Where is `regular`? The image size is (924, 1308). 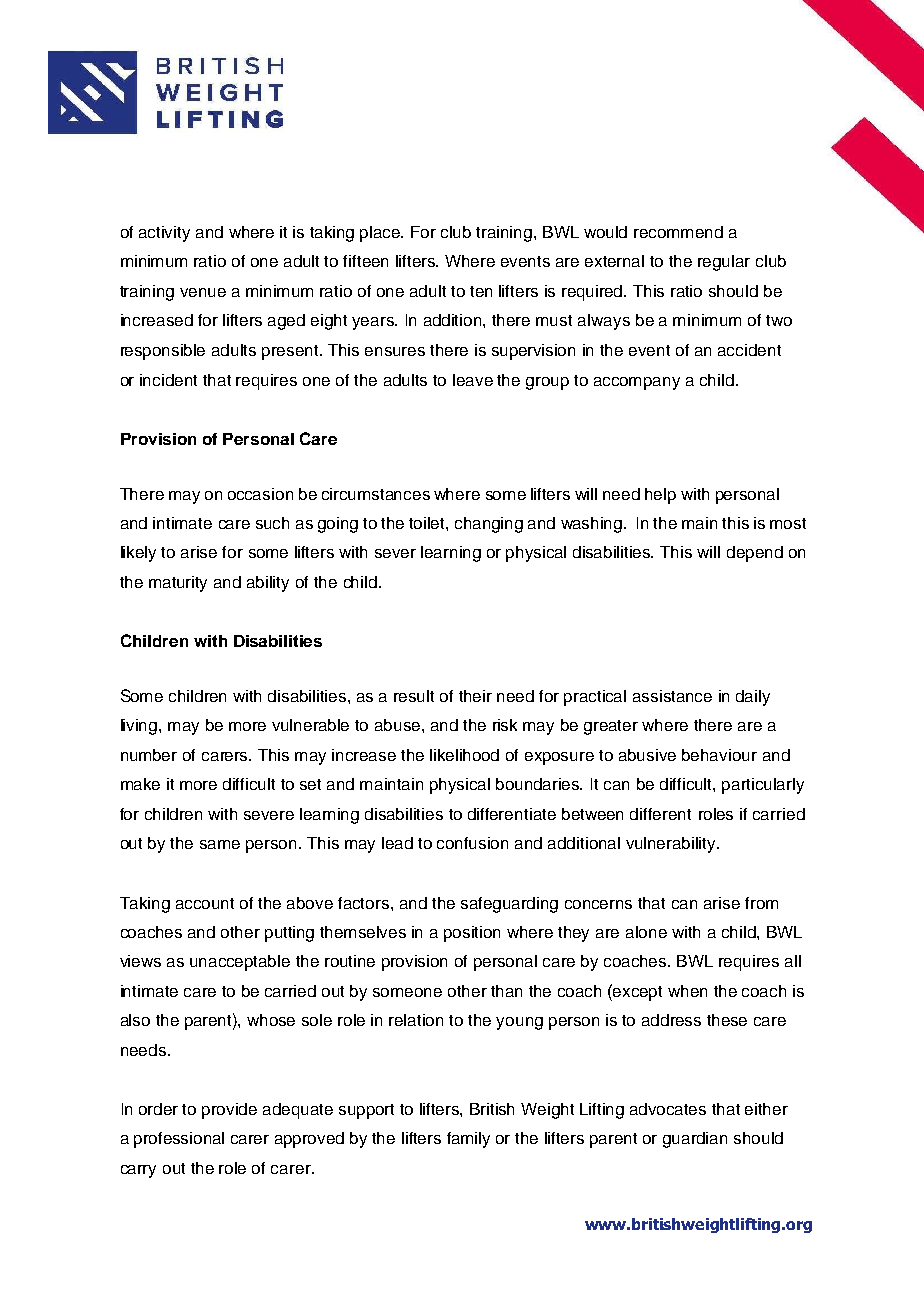 regular is located at coordinates (724, 263).
